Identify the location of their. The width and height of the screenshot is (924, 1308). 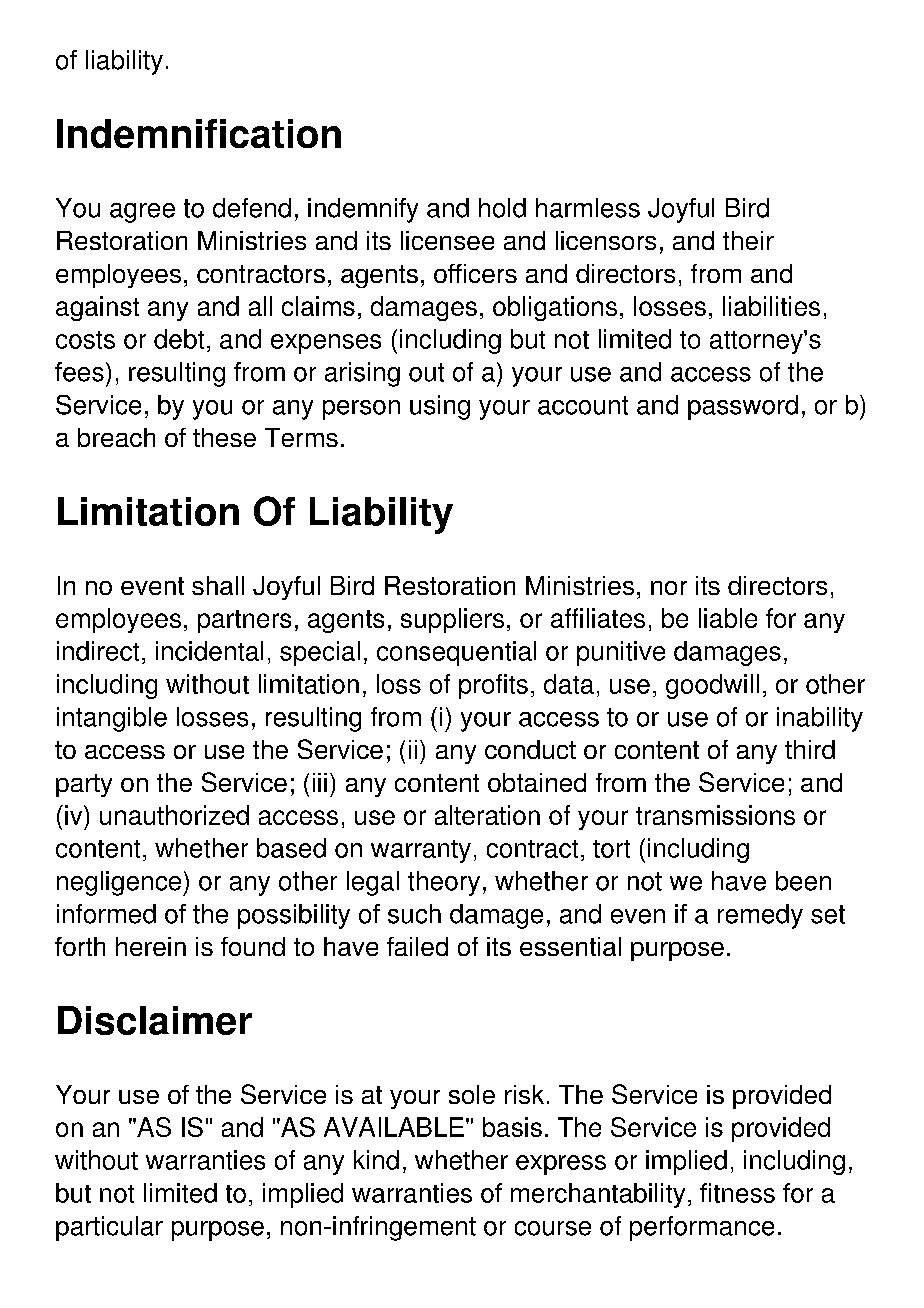
(748, 240).
